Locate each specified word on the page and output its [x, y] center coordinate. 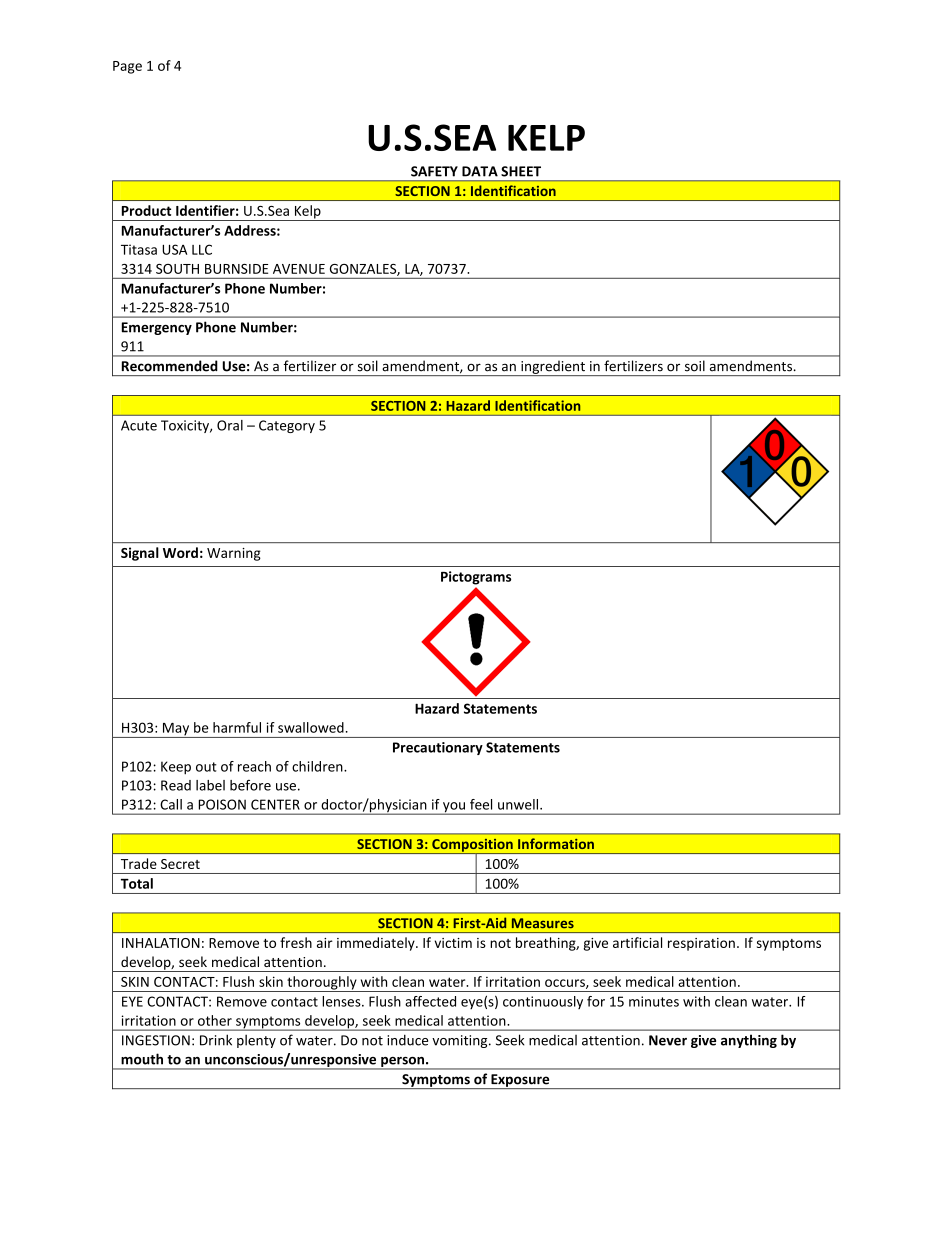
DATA [480, 171]
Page [127, 67]
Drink [216, 1040]
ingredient [553, 368]
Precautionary [438, 748]
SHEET [521, 171]
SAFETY [434, 171]
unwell [518, 804]
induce [407, 1040]
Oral [230, 425]
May [176, 730]
